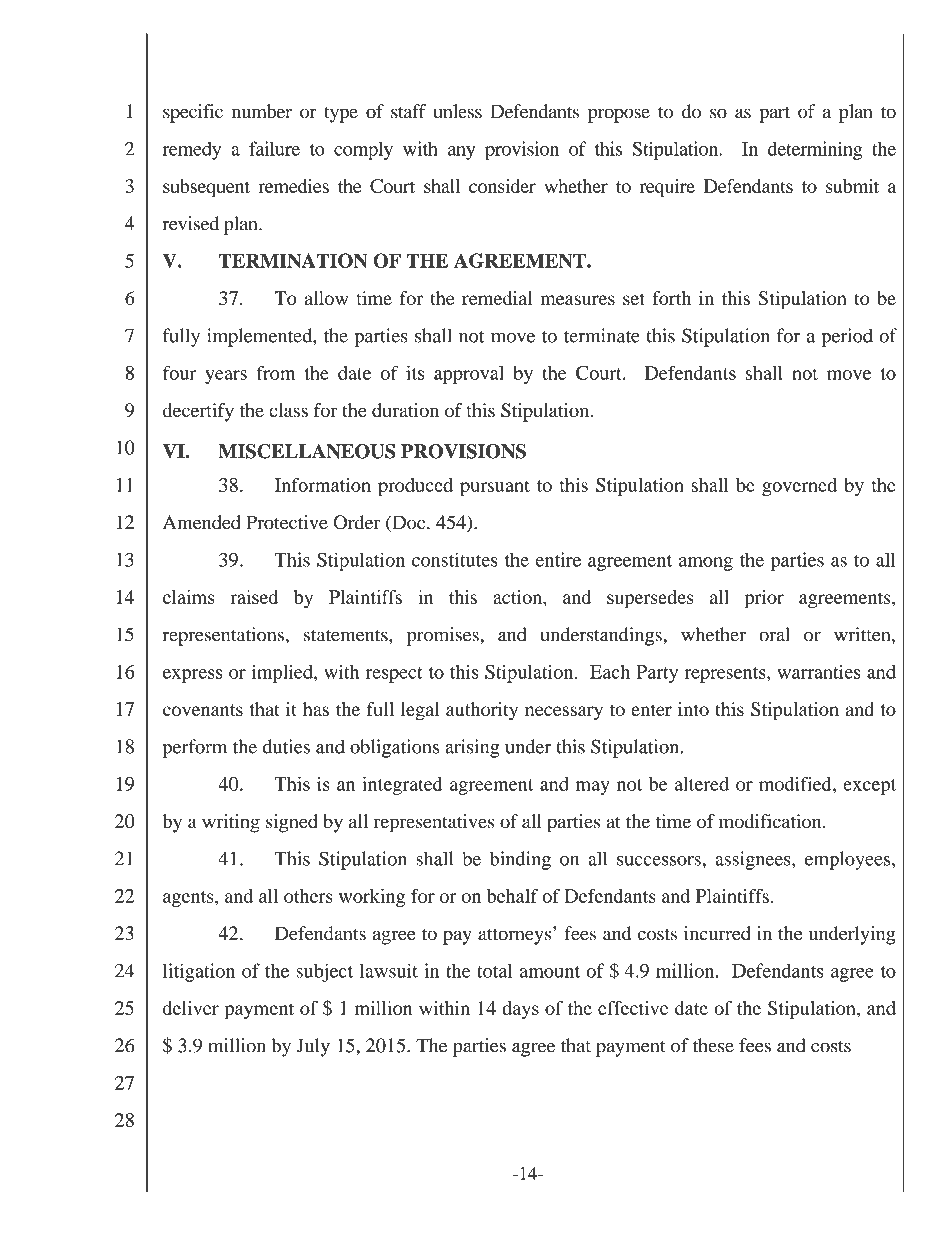 The width and height of the screenshot is (952, 1233). What do you see at coordinates (254, 597) in the screenshot?
I see `raised` at bounding box center [254, 597].
